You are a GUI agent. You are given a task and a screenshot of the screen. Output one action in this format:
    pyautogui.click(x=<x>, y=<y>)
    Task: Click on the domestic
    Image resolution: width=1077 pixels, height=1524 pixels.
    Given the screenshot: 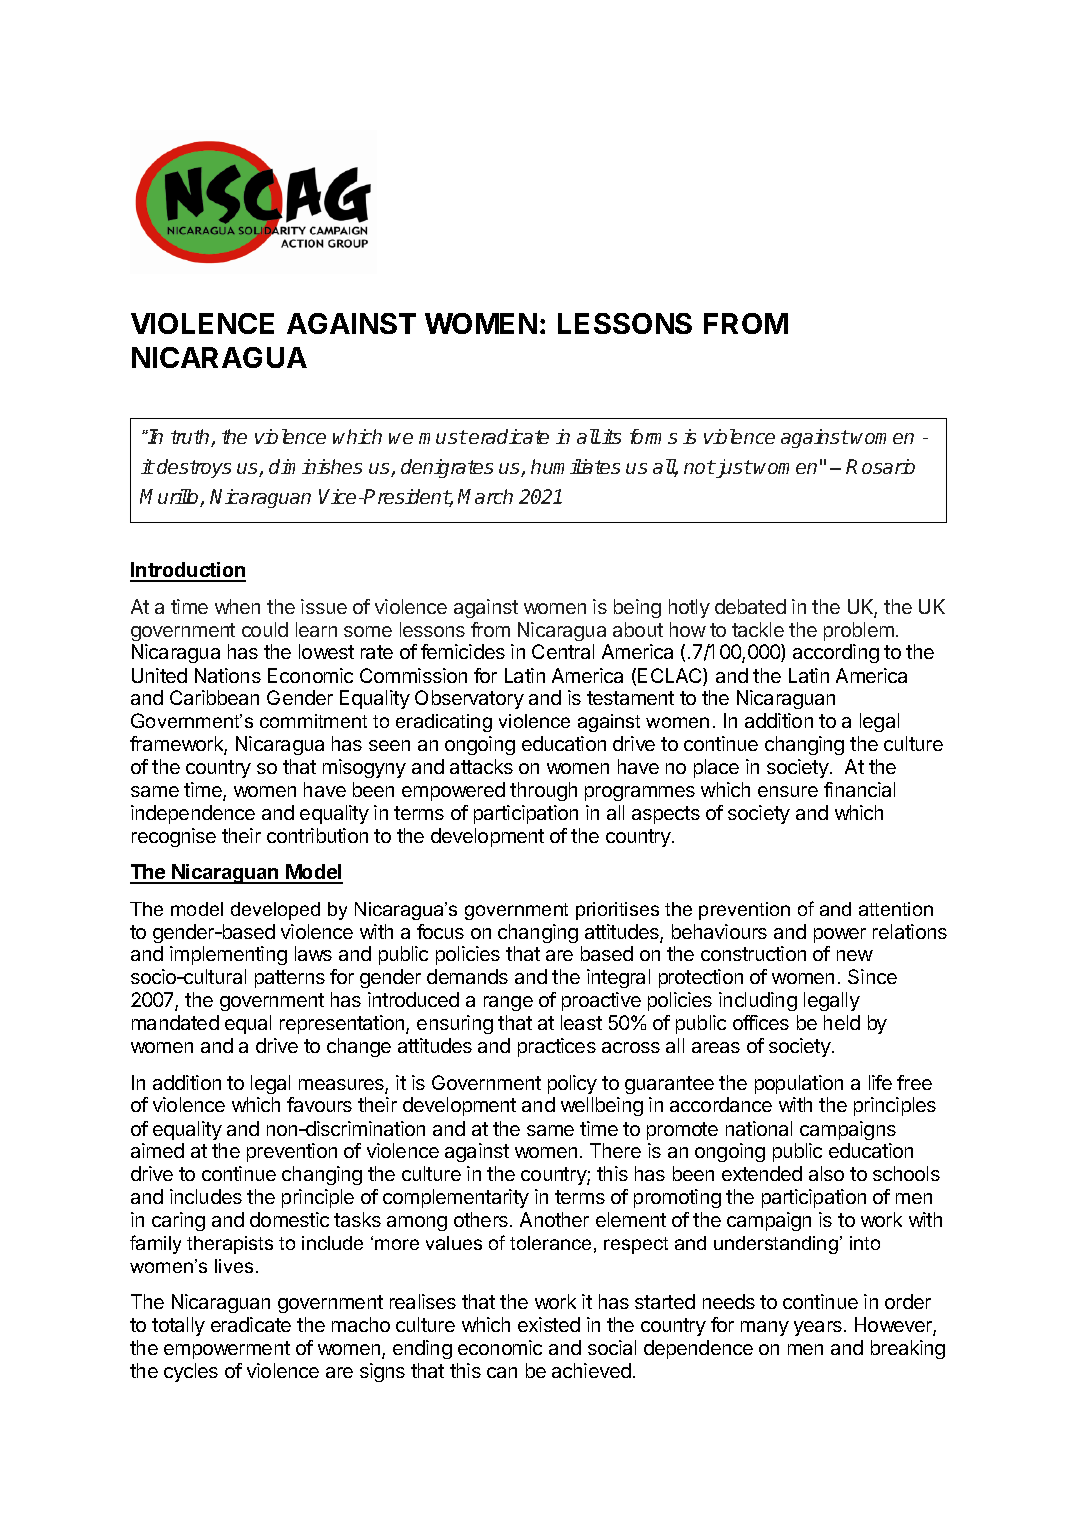 What is the action you would take?
    pyautogui.click(x=289, y=1219)
